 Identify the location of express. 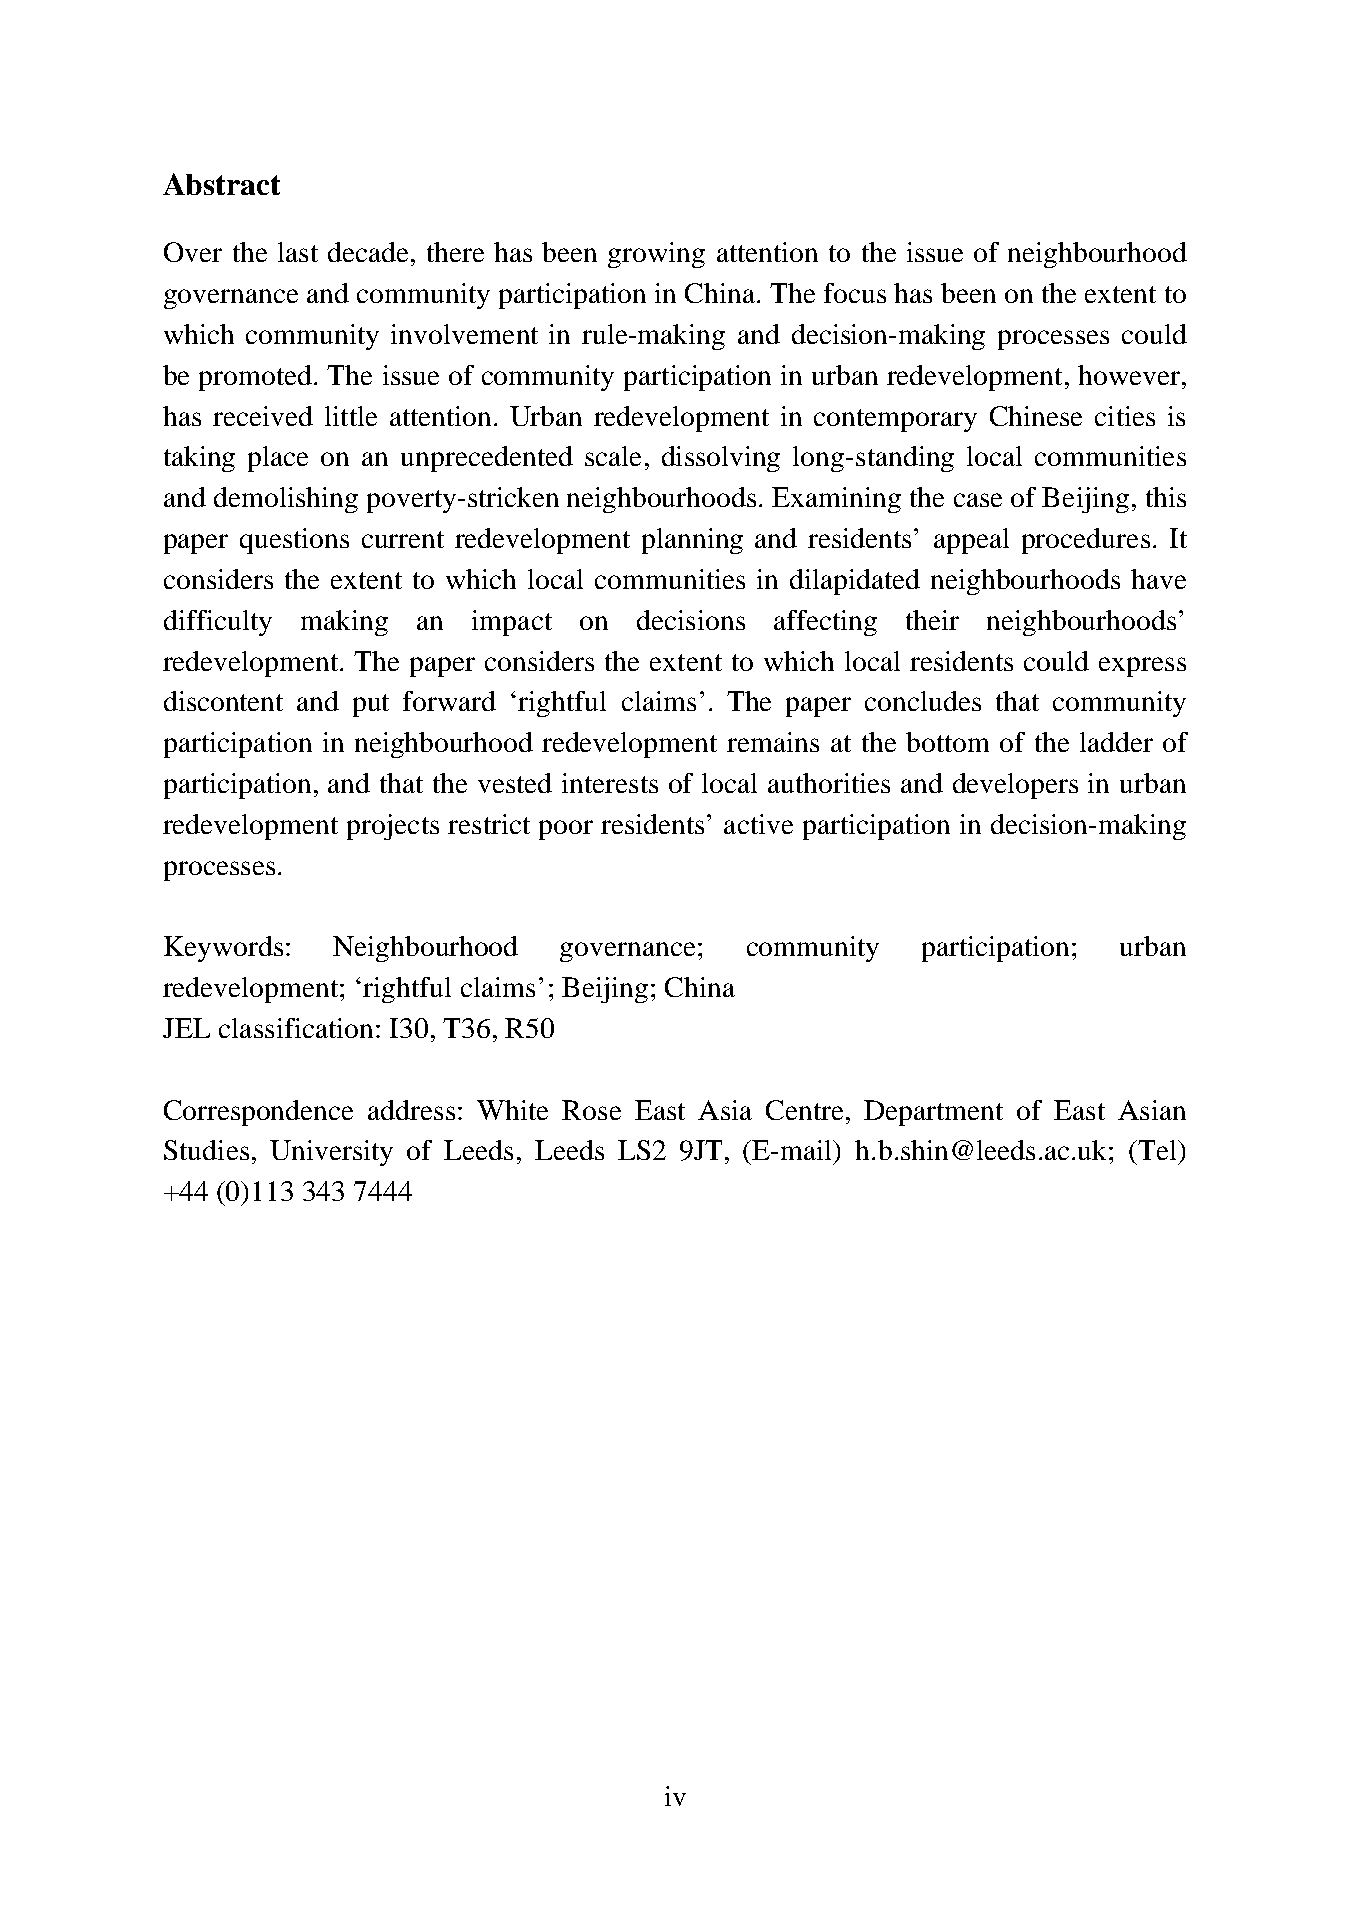
(1142, 667).
